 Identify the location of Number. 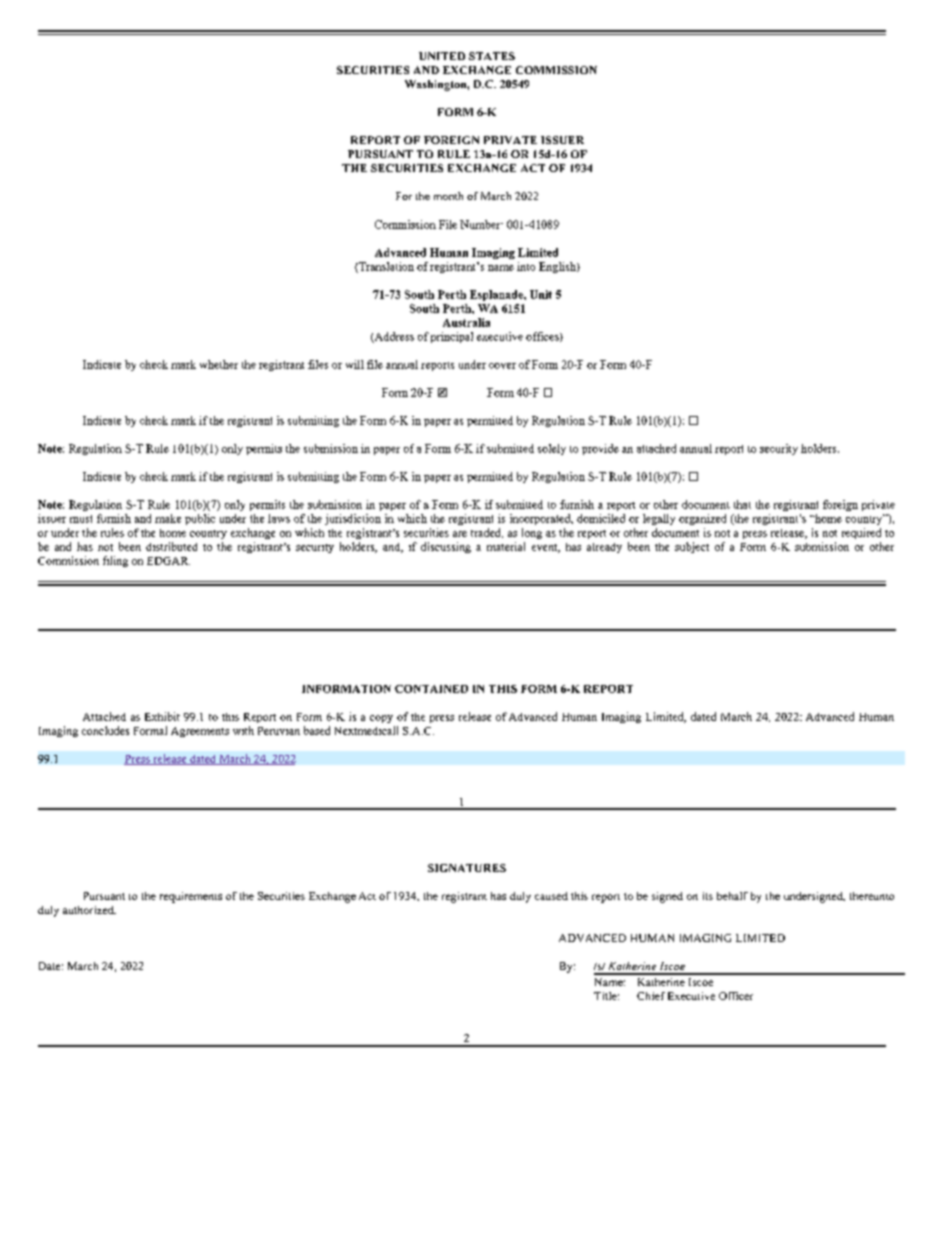
(481, 224).
